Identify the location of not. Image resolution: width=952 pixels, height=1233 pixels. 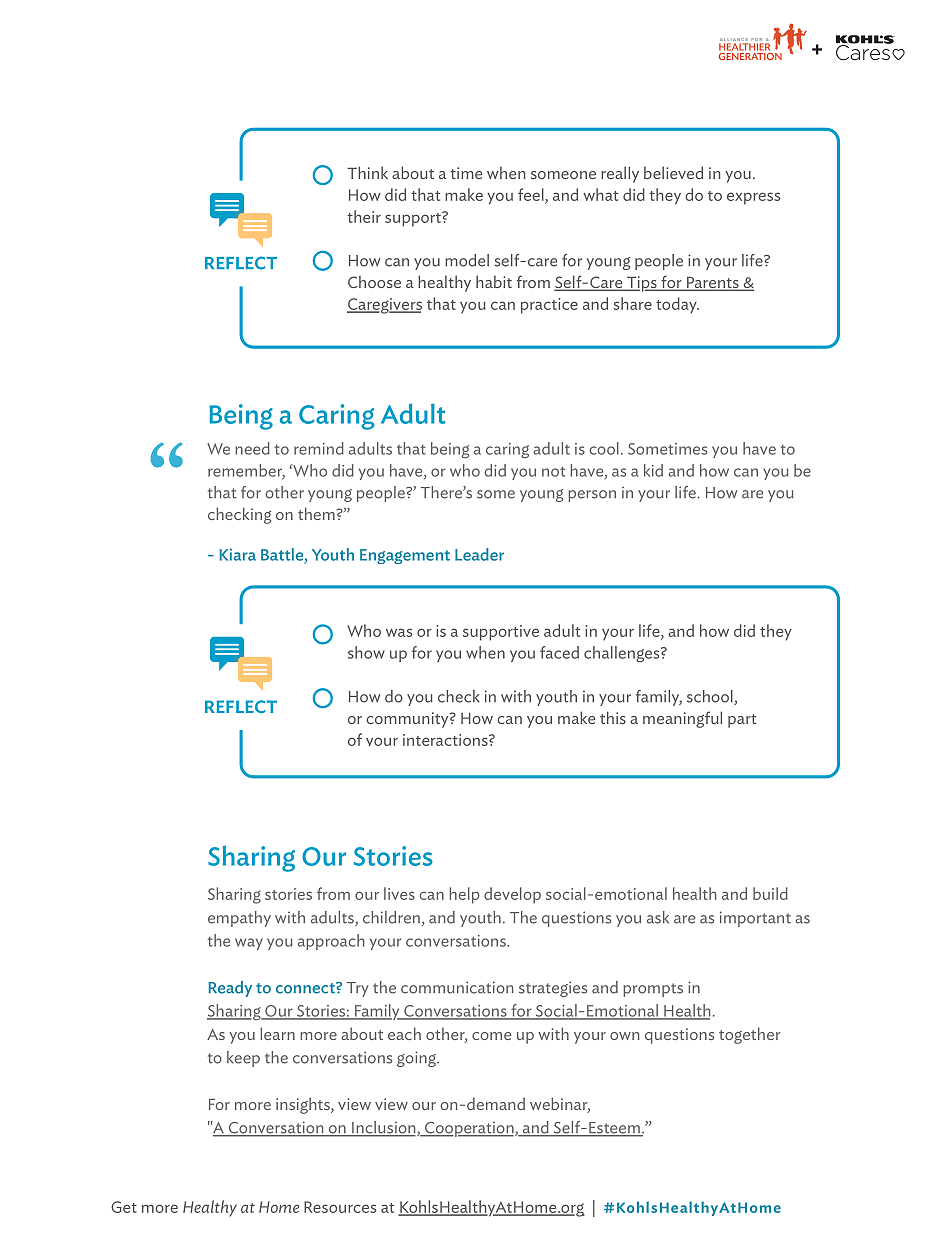
(553, 471).
